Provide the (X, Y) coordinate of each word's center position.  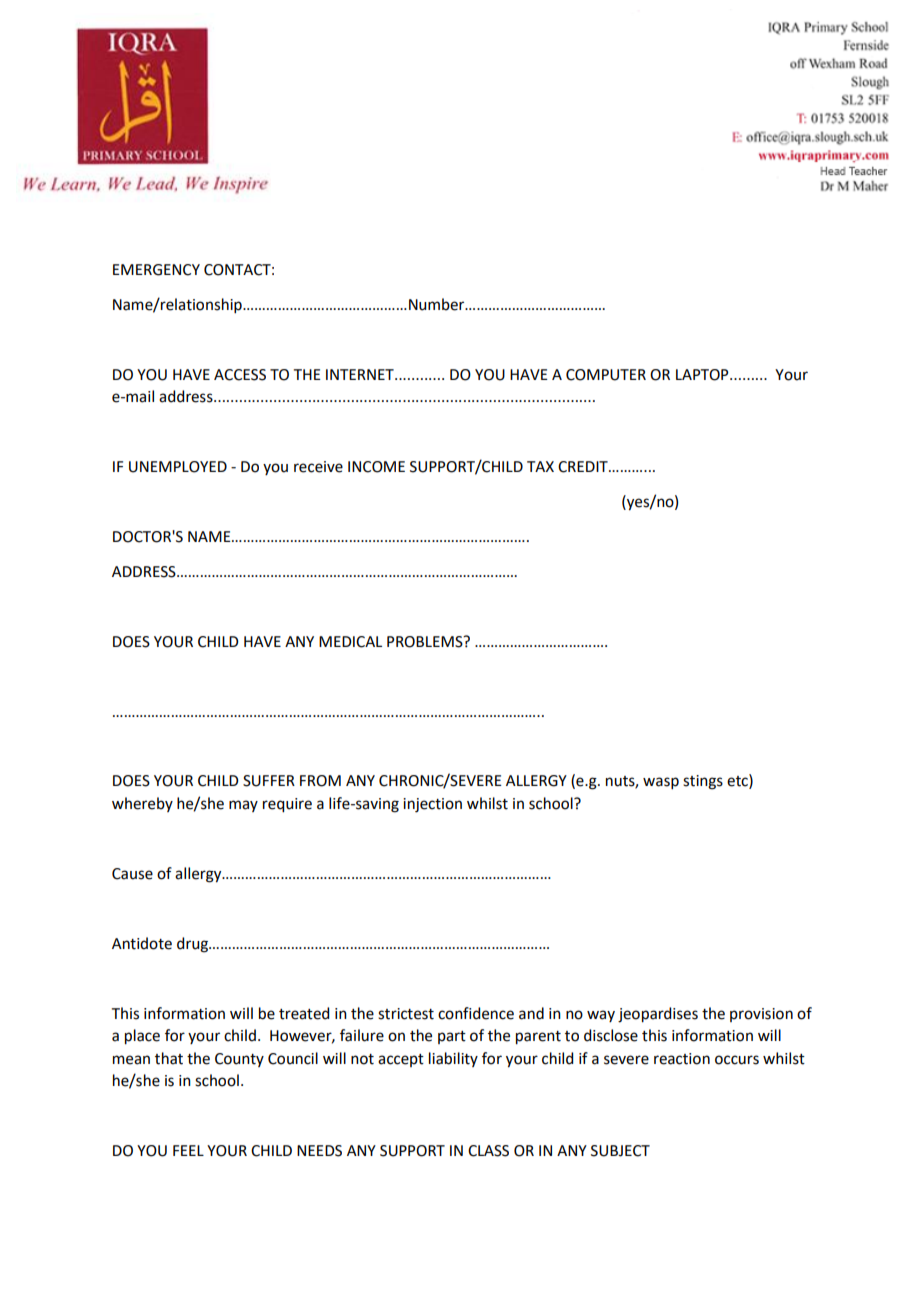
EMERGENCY (156, 270)
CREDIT (584, 467)
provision (761, 1015)
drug (193, 945)
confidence (476, 1013)
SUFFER (269, 781)
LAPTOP (703, 375)
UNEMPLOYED (178, 467)
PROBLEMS (426, 642)
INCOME (376, 467)
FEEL (188, 1150)
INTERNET (361, 374)
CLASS (488, 1151)
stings (703, 782)
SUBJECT (620, 1151)
